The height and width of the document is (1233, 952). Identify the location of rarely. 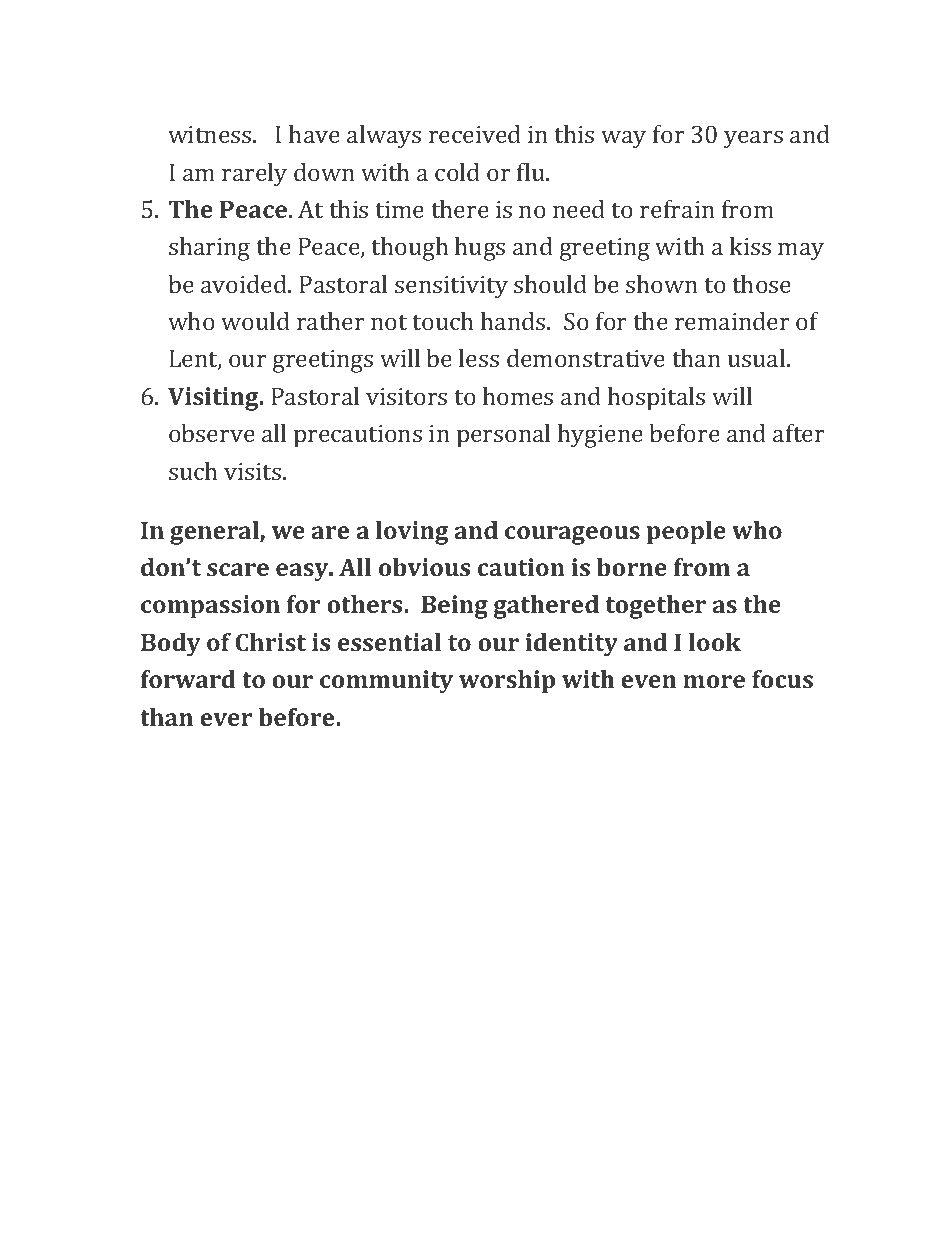
(254, 175).
